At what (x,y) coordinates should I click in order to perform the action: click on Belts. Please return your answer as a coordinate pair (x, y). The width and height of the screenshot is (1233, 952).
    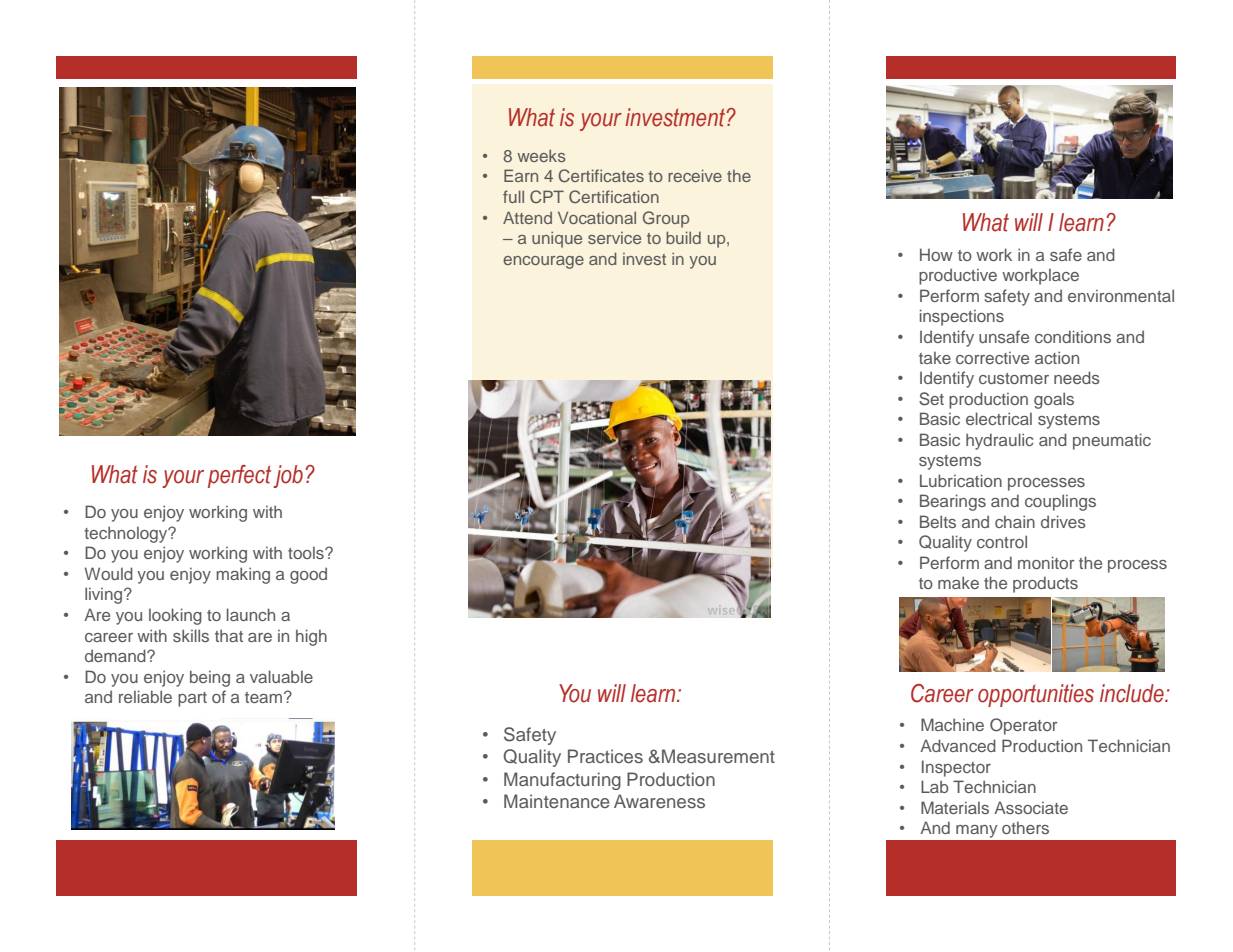
    Looking at the image, I should click on (938, 521).
